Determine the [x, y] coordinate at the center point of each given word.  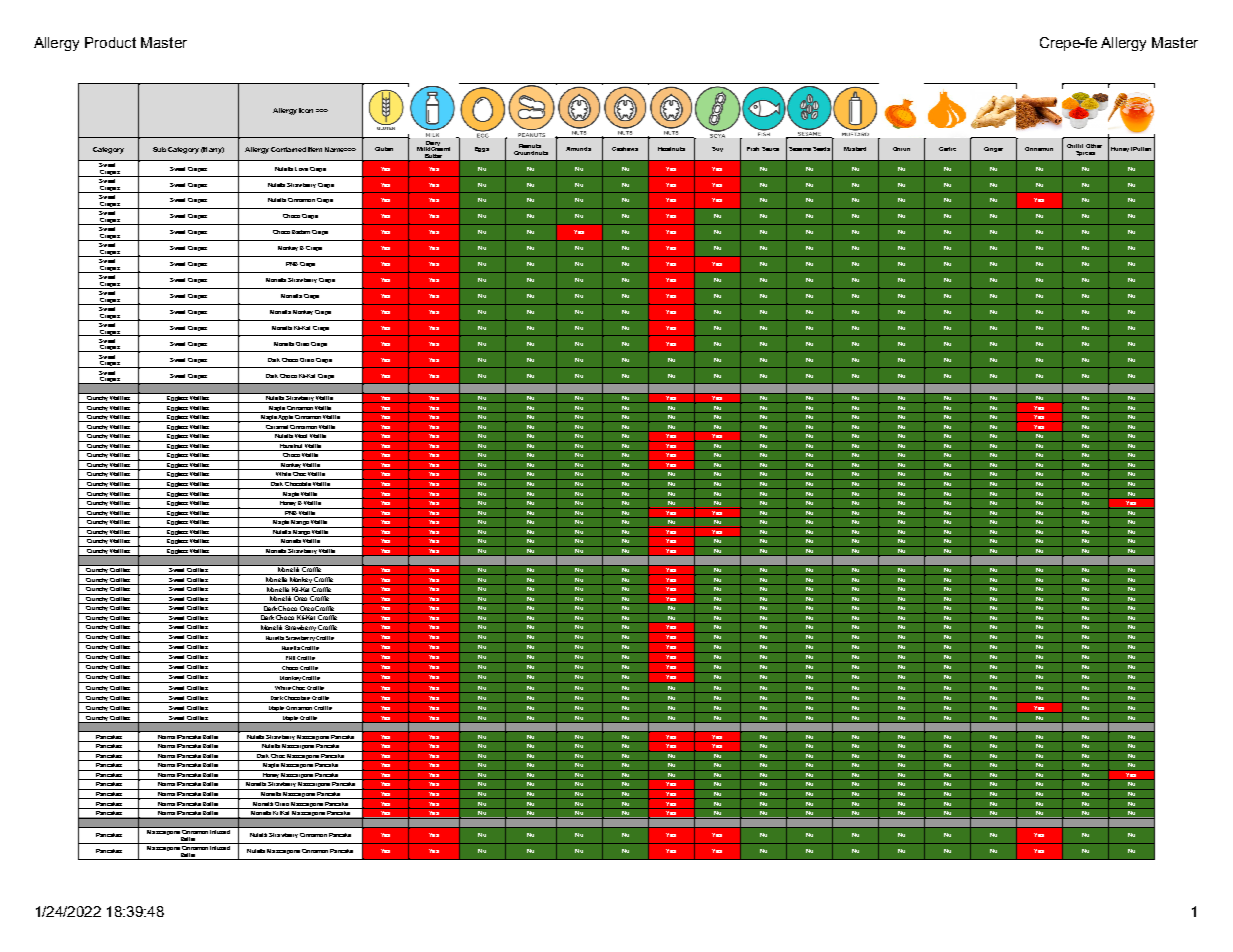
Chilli [1075, 146]
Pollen [1142, 149]
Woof [301, 434]
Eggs [482, 149]
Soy [717, 149]
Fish [753, 149]
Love [301, 169]
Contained [288, 149]
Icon [306, 110]
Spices [1085, 153]
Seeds [821, 149]
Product [110, 42]
